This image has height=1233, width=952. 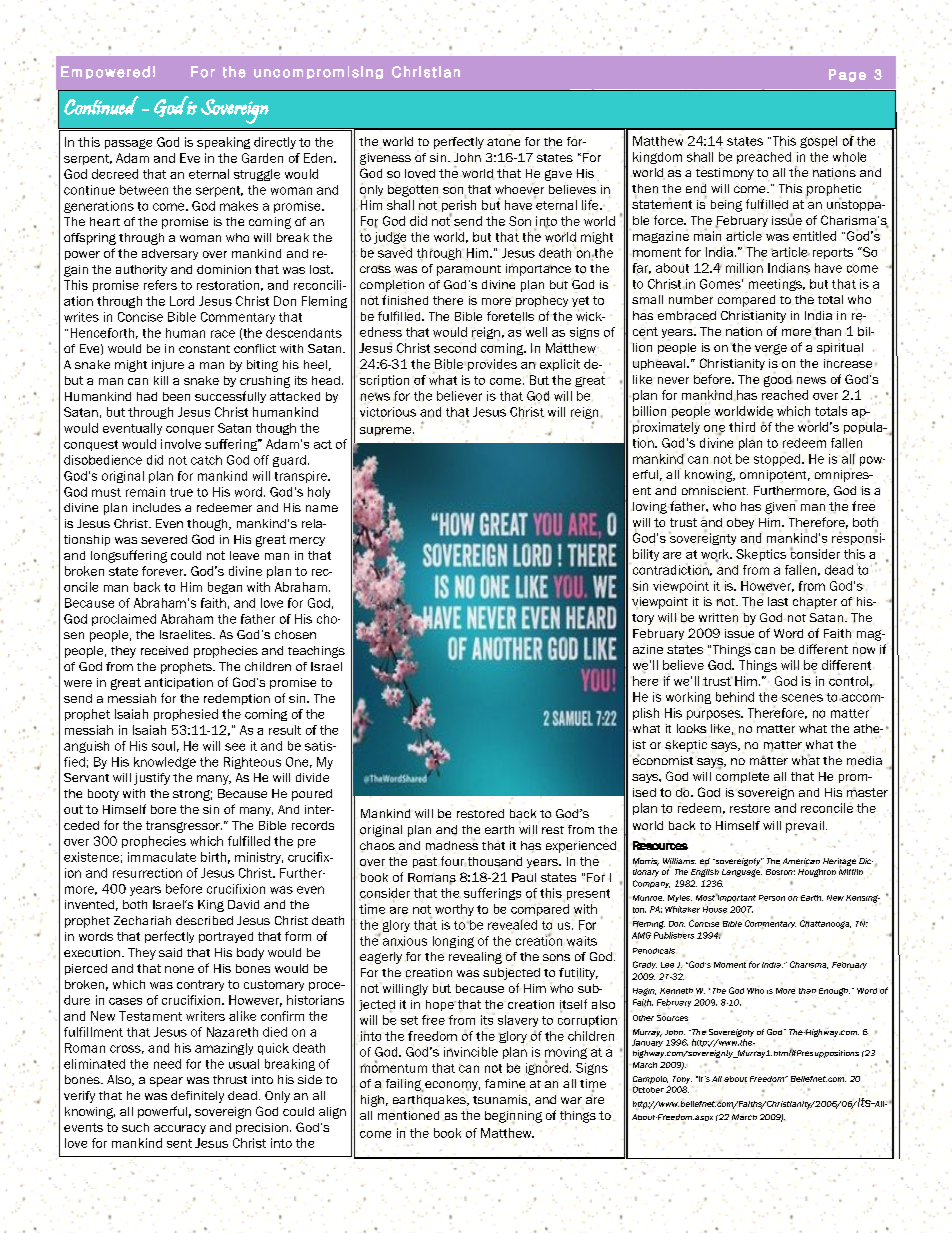 I want to click on whoever, so click(x=519, y=190).
